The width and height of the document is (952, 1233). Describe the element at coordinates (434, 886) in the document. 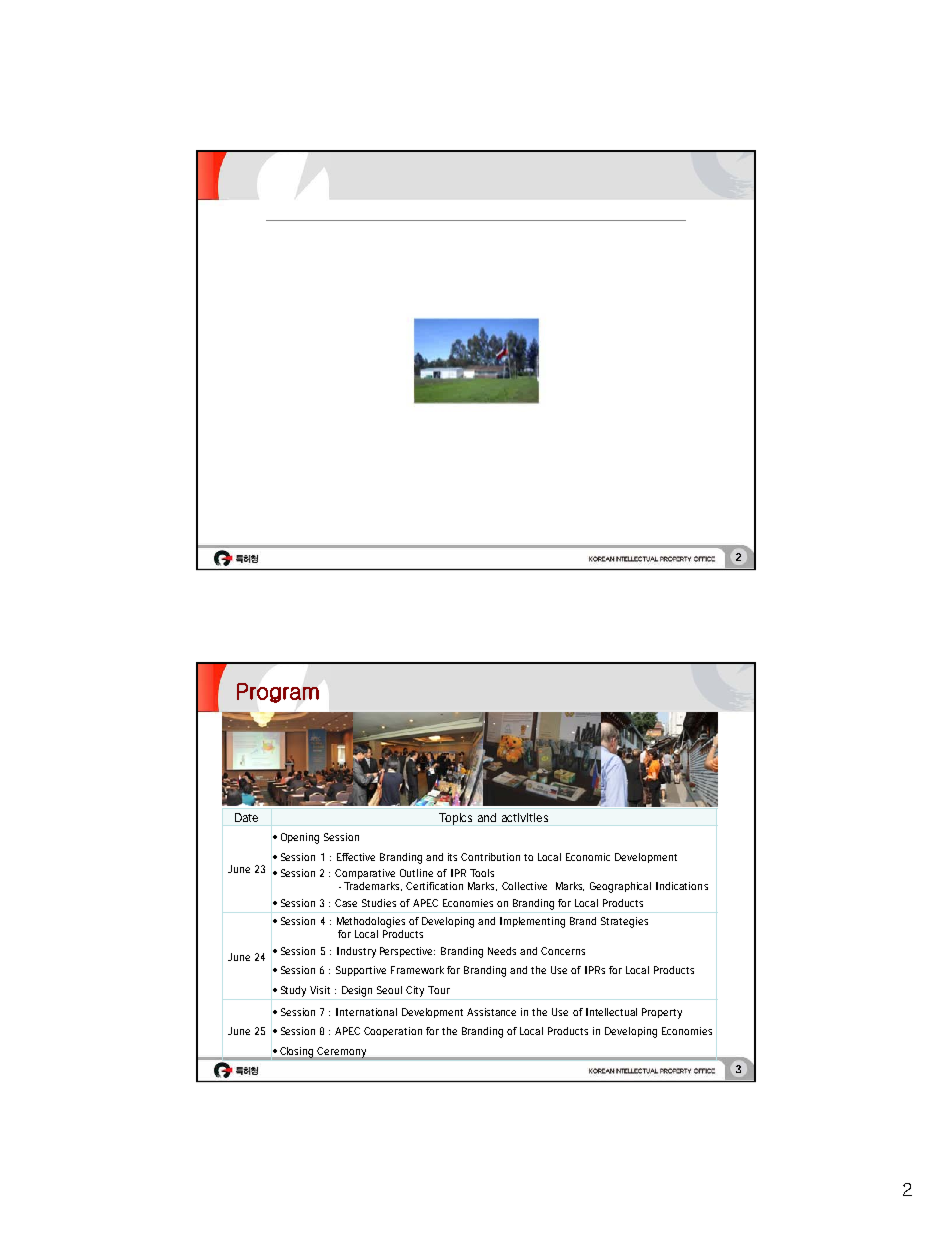

I see `Certification` at that location.
